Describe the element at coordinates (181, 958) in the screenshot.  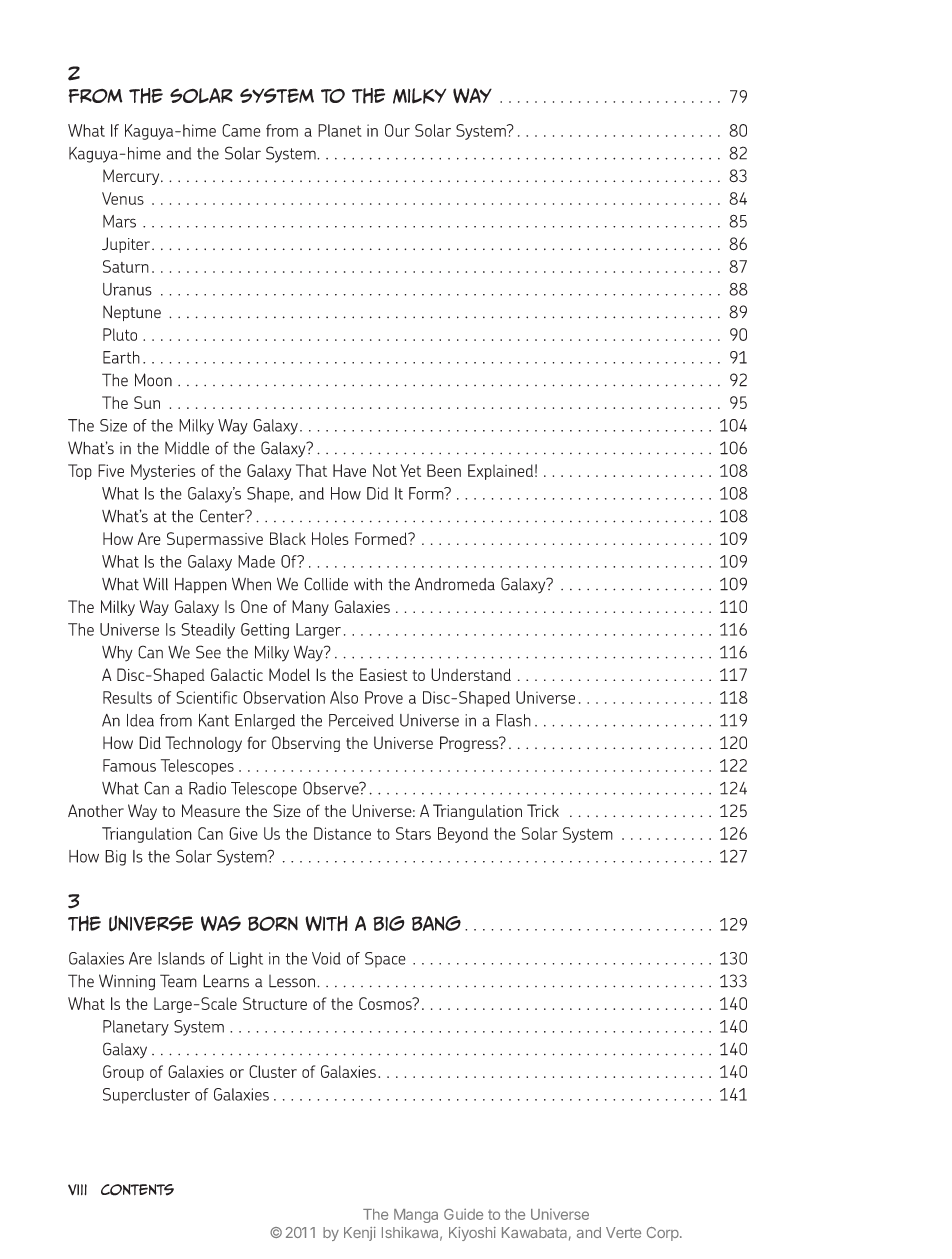
I see `Islands` at that location.
